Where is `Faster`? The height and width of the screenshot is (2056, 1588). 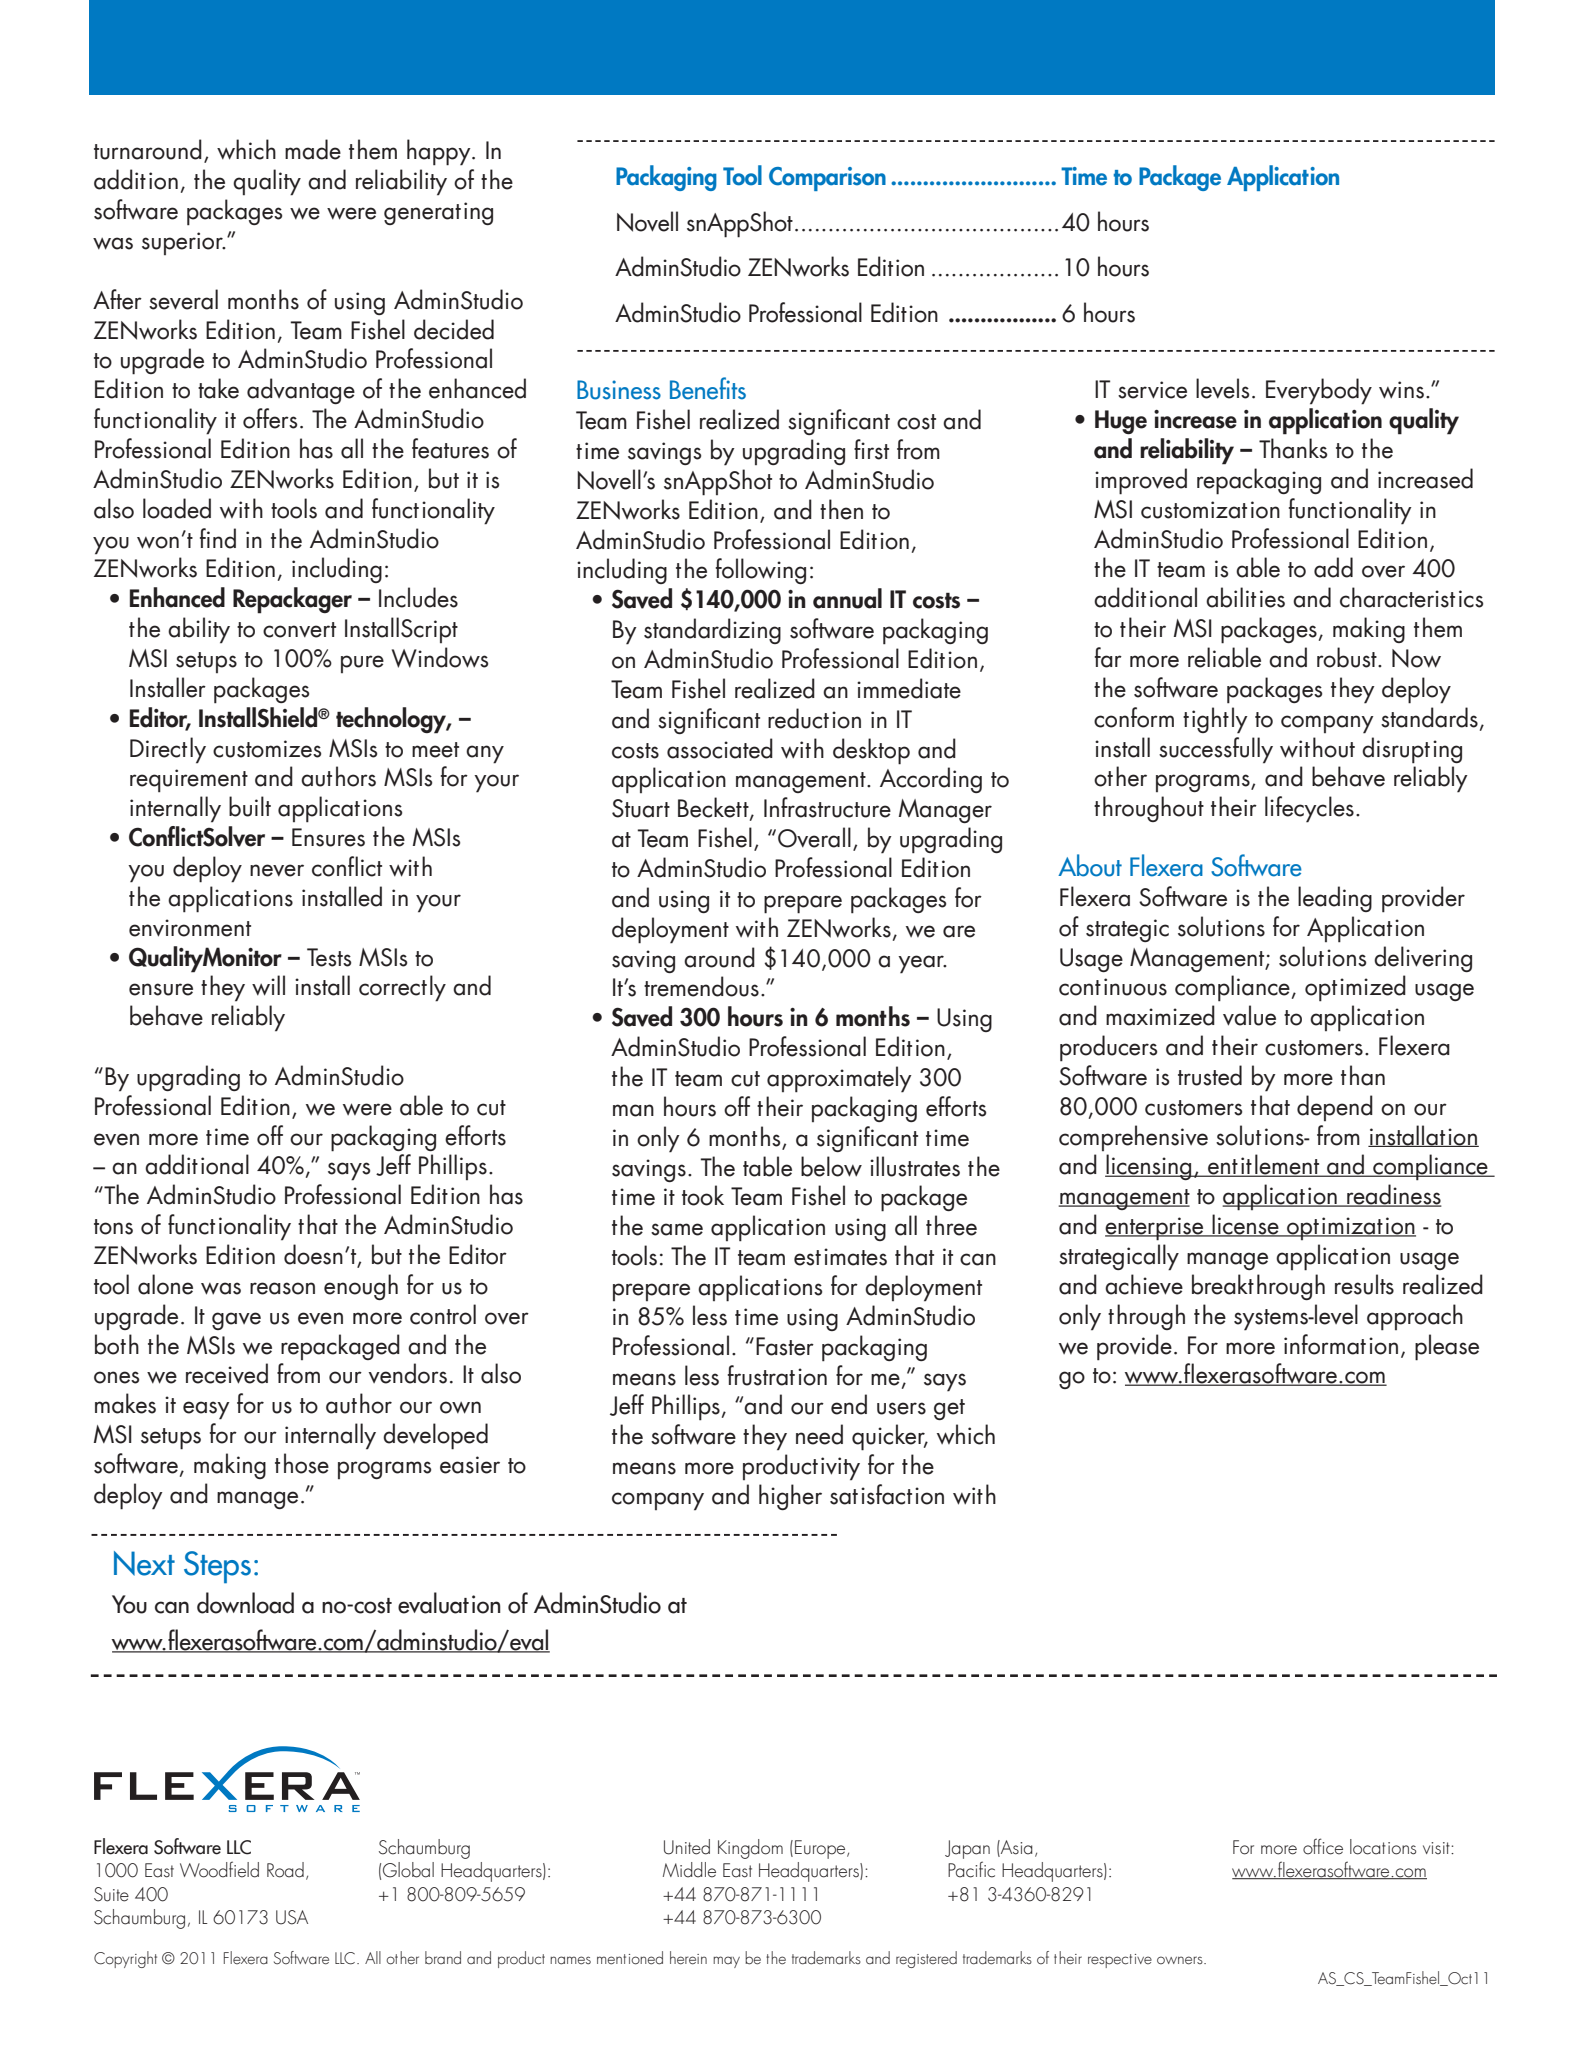
Faster is located at coordinates (785, 1346).
